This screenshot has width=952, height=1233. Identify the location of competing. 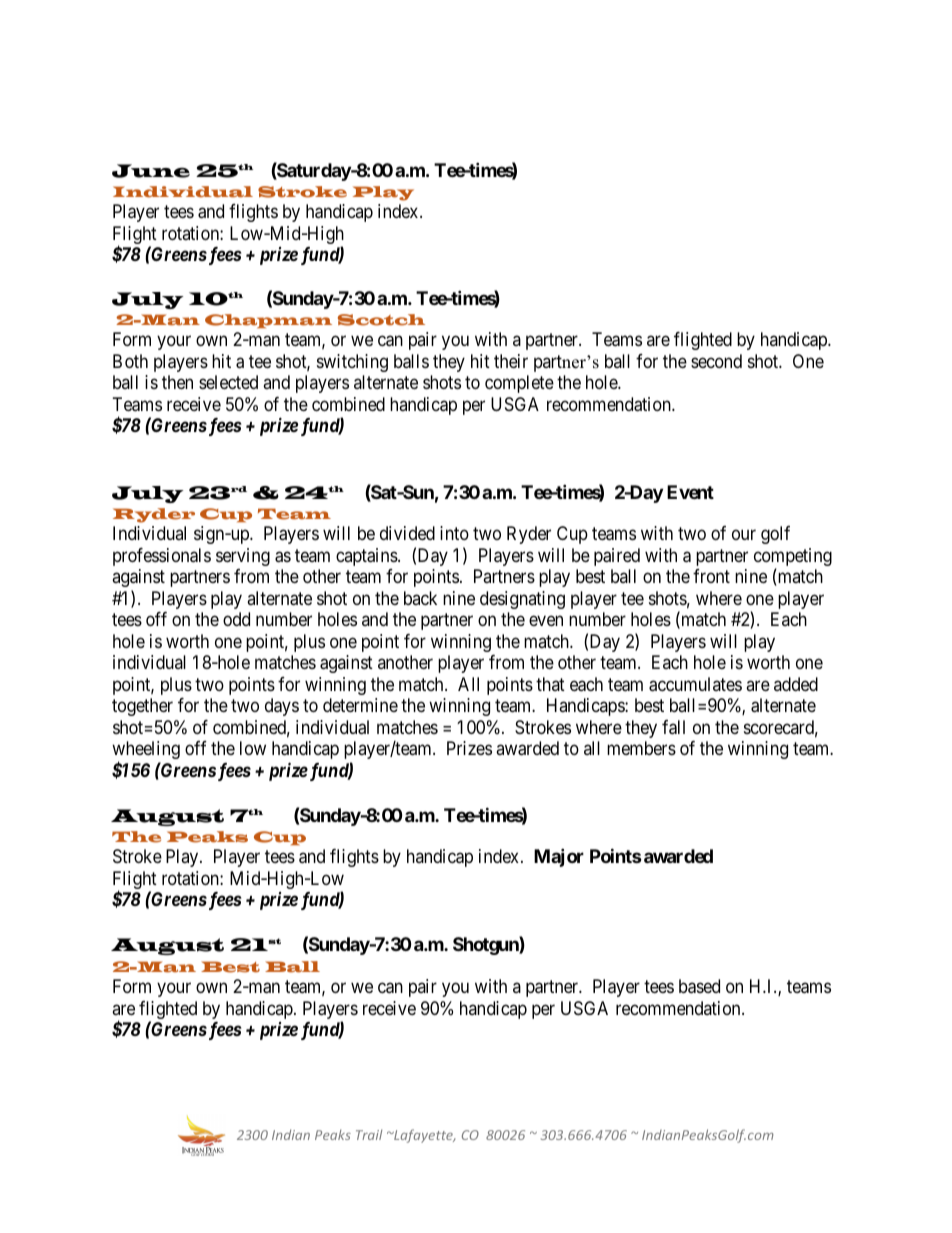
(793, 558).
